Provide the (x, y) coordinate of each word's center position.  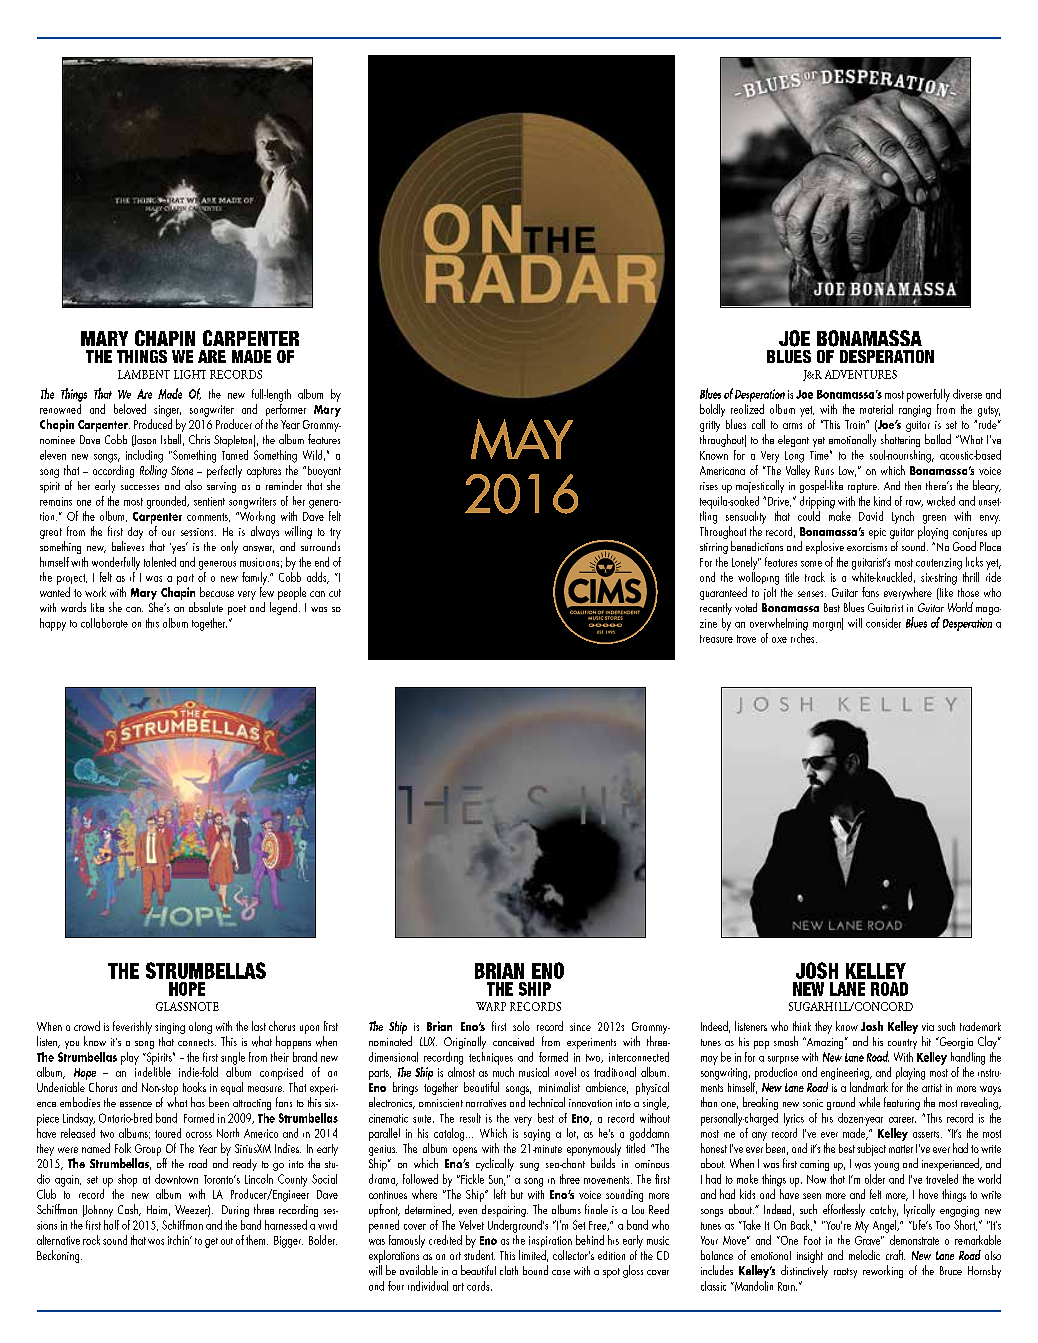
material (876, 409)
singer (167, 411)
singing (170, 1028)
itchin (179, 1240)
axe (779, 640)
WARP (491, 1006)
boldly (712, 410)
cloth (509, 1270)
